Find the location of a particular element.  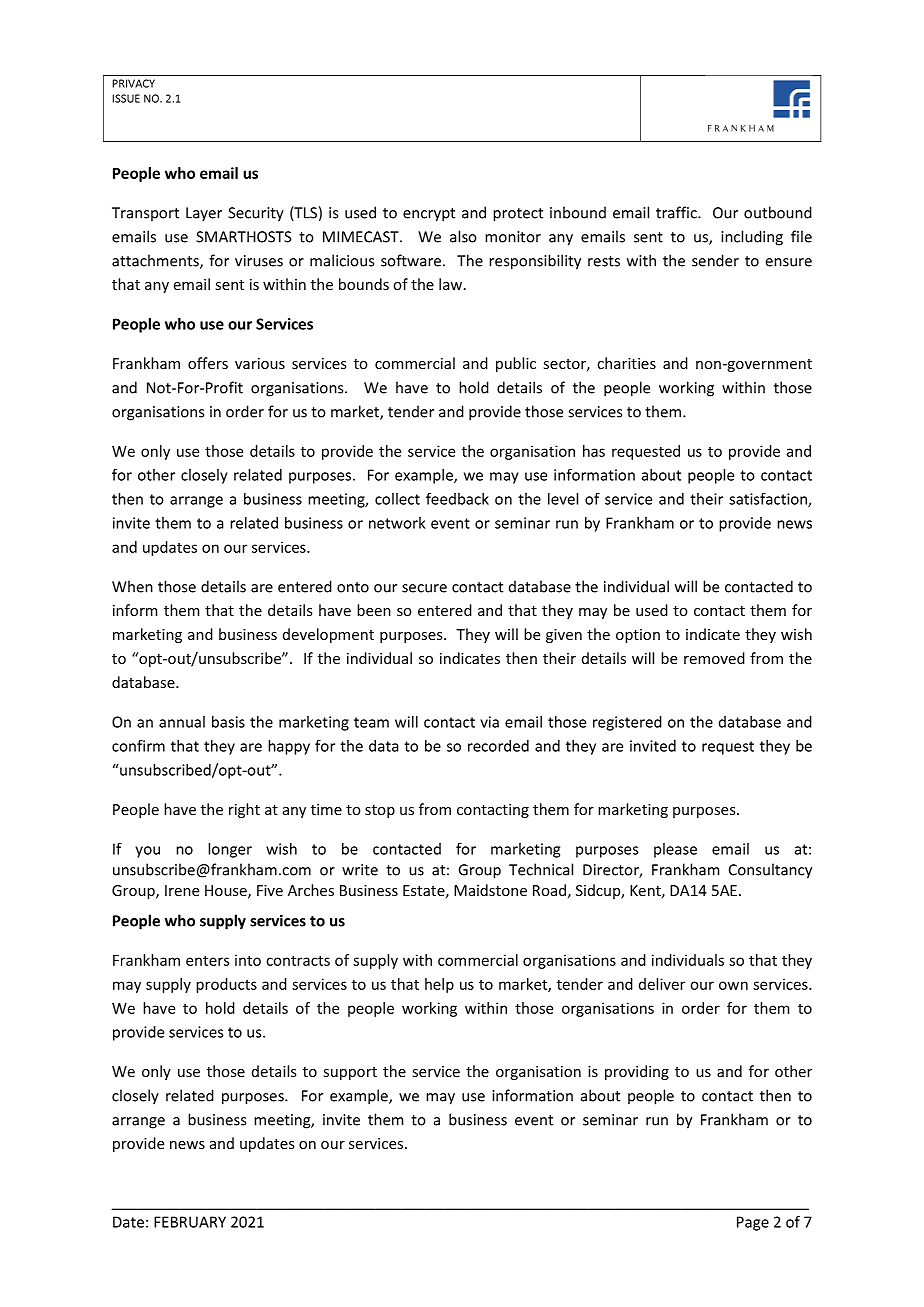

traffic is located at coordinates (677, 212).
